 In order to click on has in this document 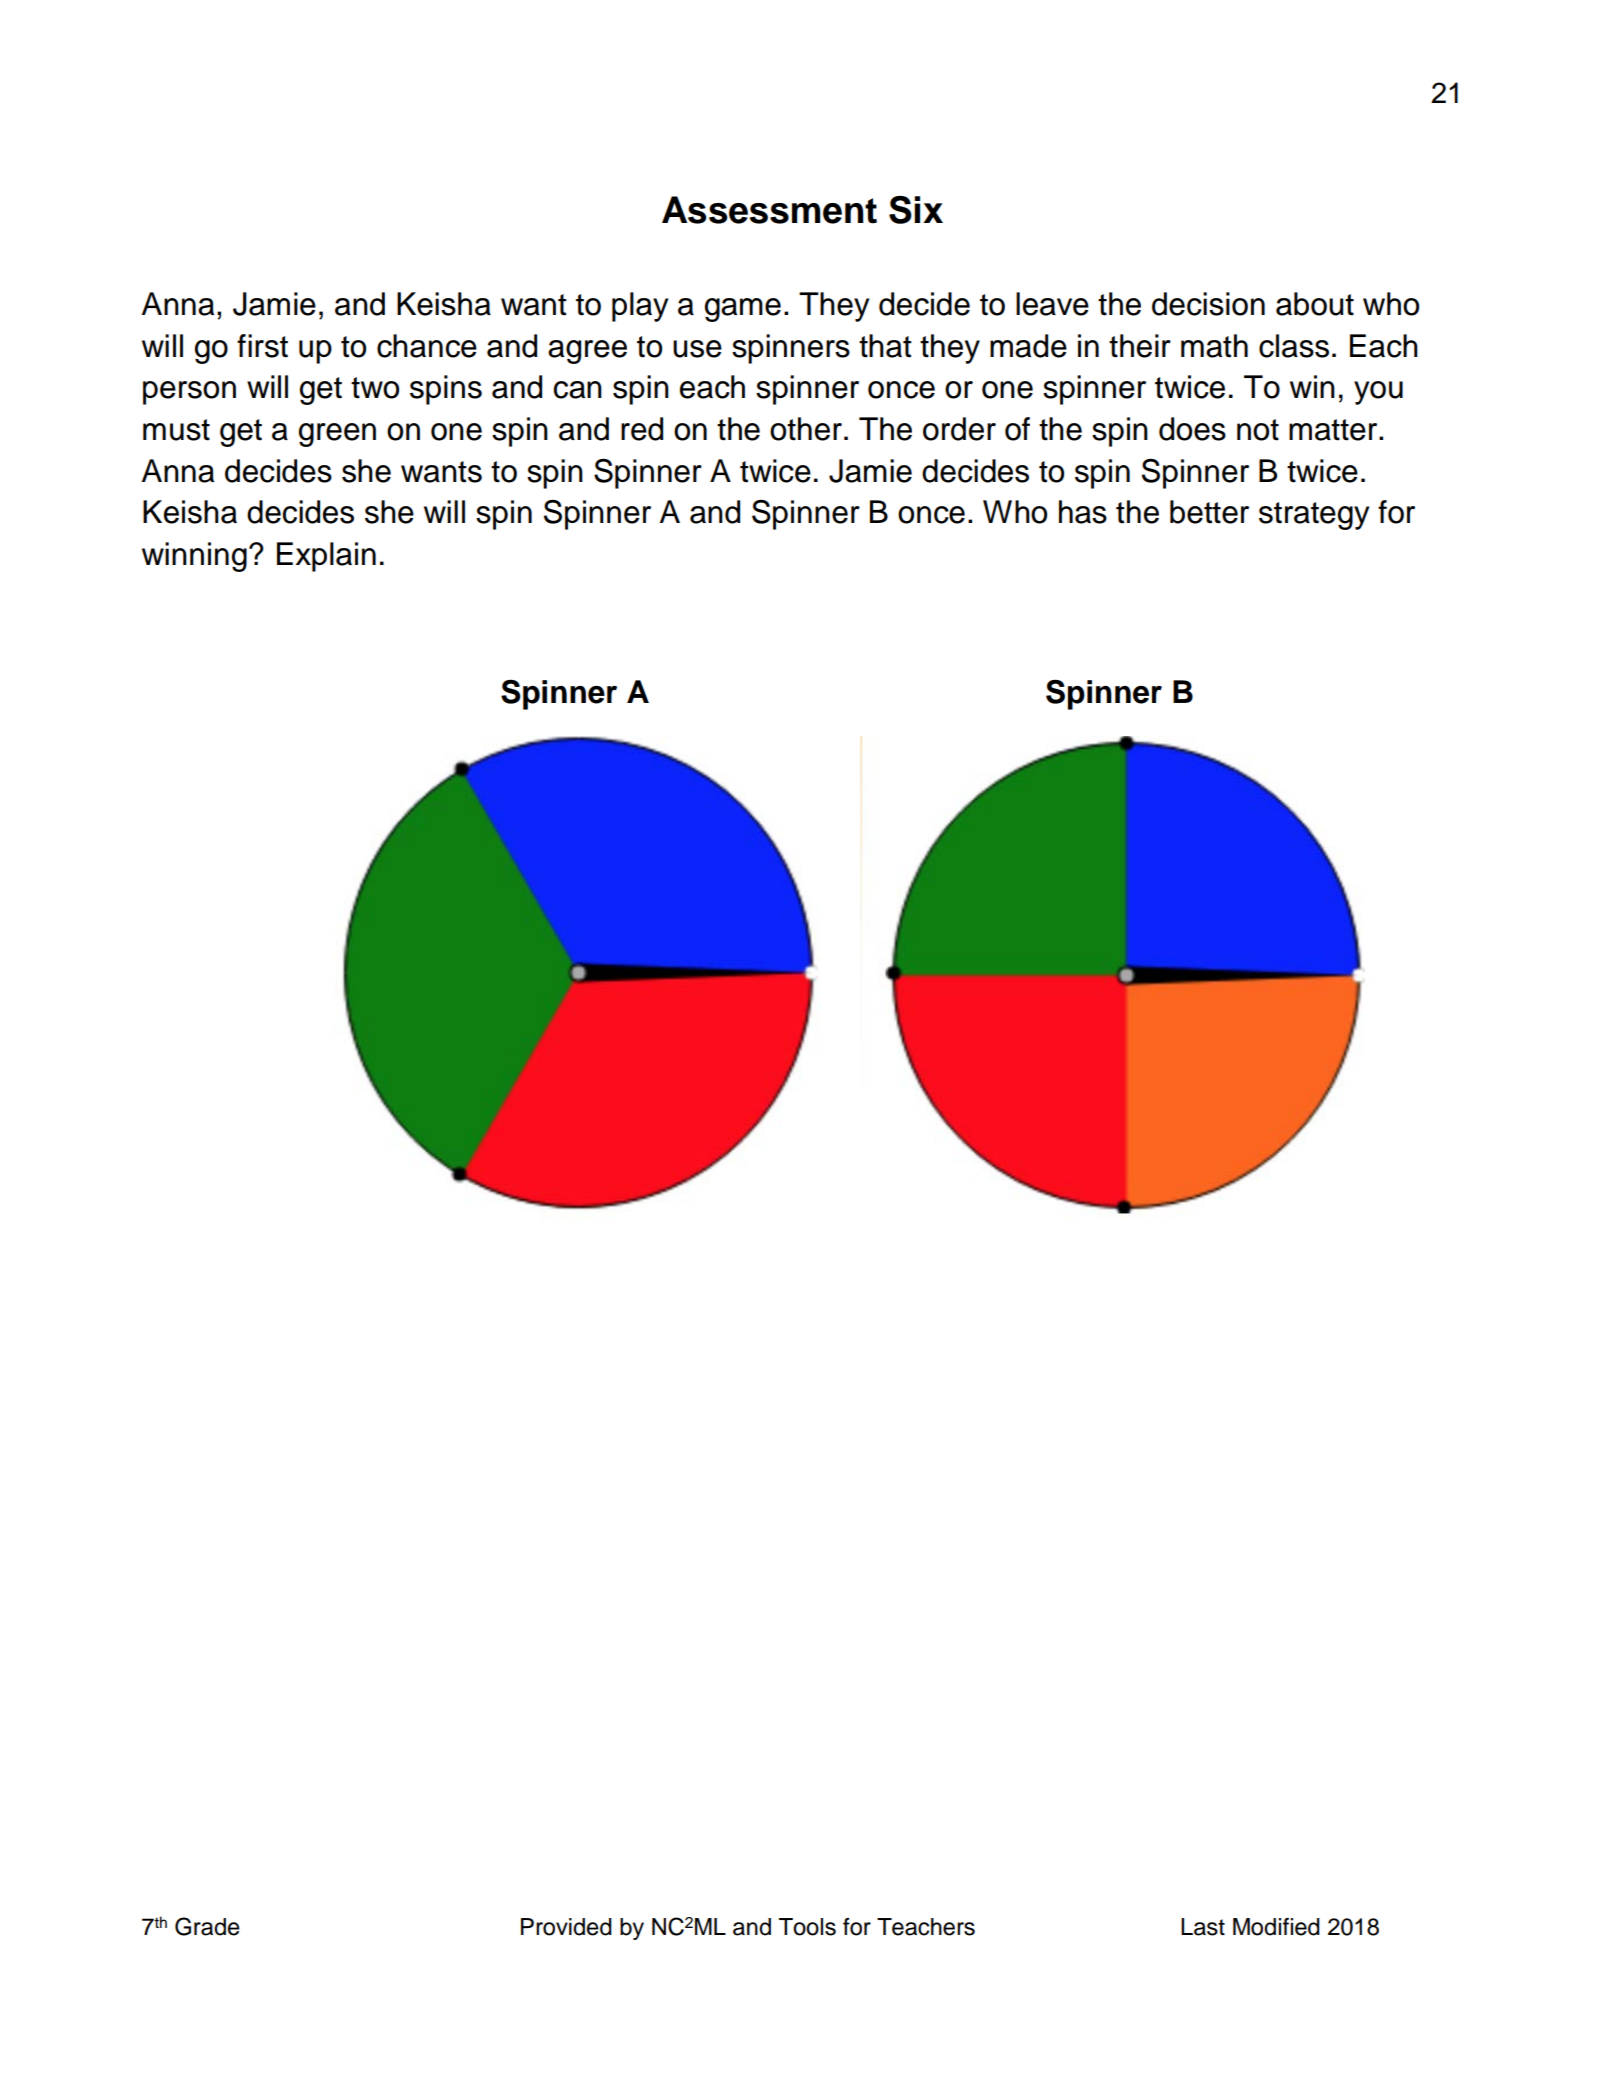, I will do `click(1083, 512)`.
